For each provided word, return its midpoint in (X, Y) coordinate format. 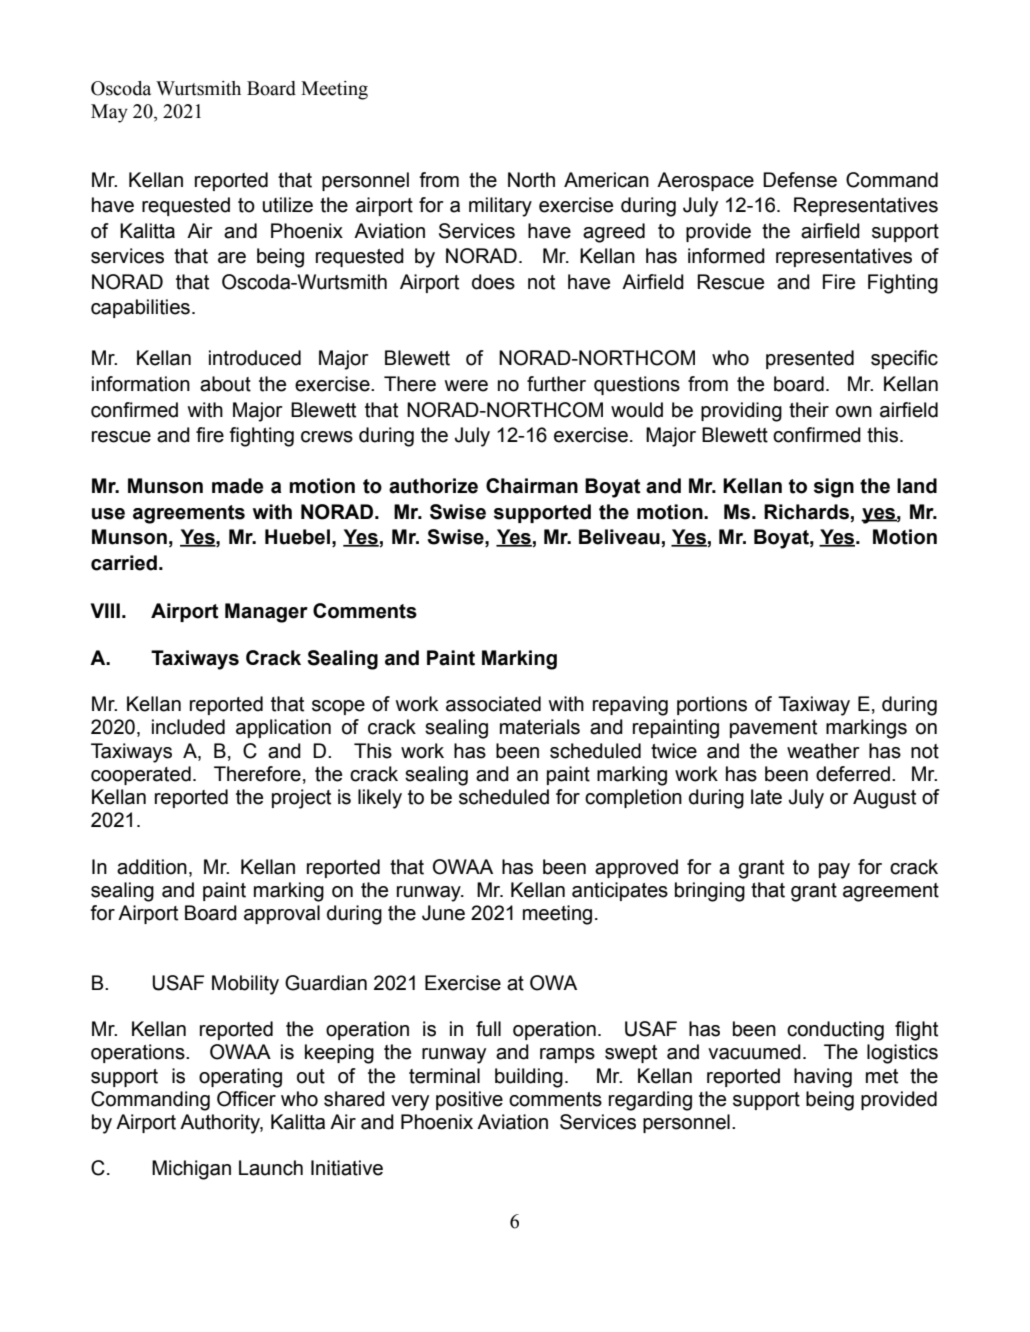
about (225, 384)
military (500, 207)
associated (493, 704)
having (823, 1078)
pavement (773, 729)
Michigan (191, 1170)
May (109, 113)
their (809, 410)
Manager (266, 613)
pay (834, 871)
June (443, 913)
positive (469, 1100)
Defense (800, 180)
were (466, 386)
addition (152, 867)
